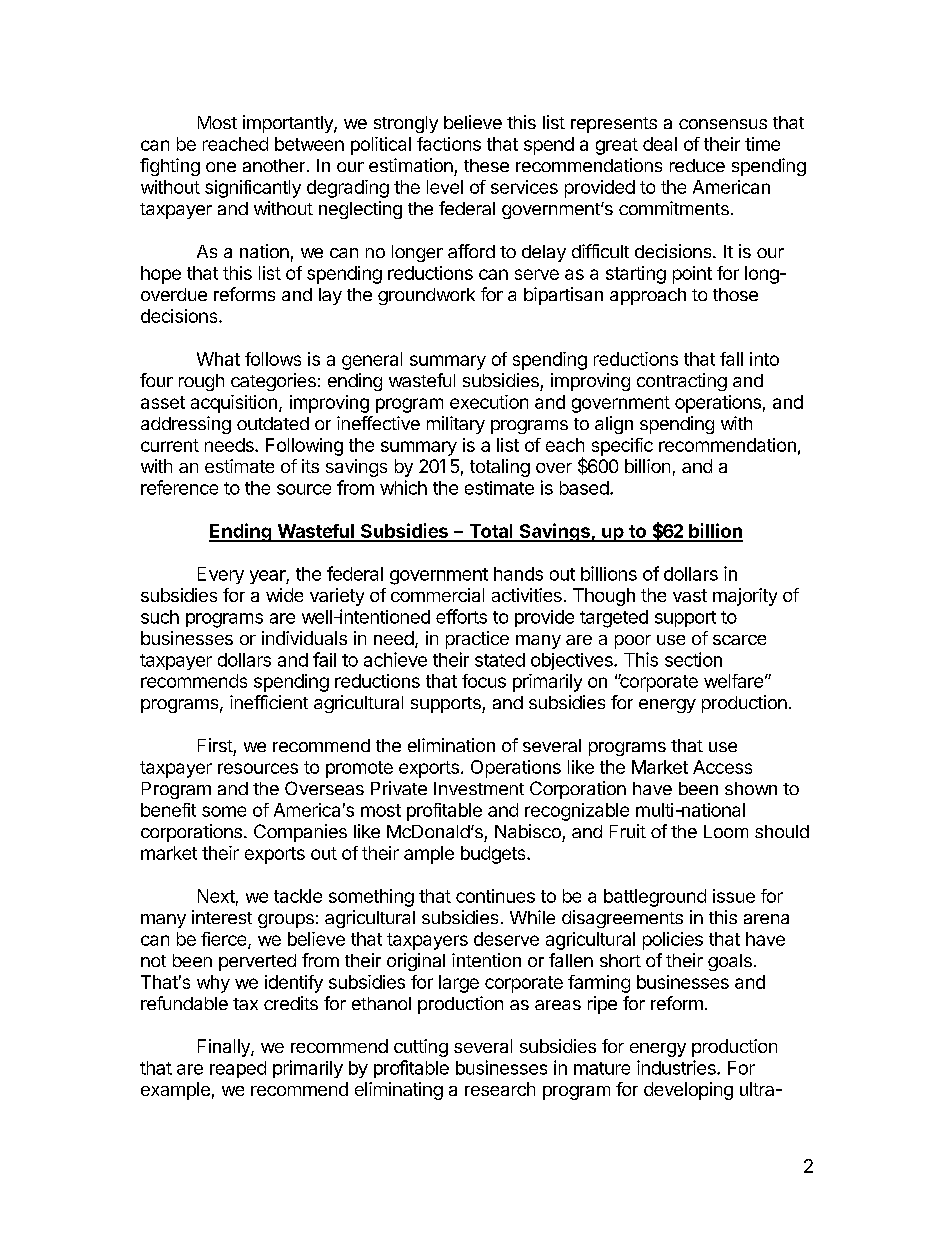 The height and width of the screenshot is (1233, 952). Describe the element at coordinates (273, 423) in the screenshot. I see `outdated` at that location.
